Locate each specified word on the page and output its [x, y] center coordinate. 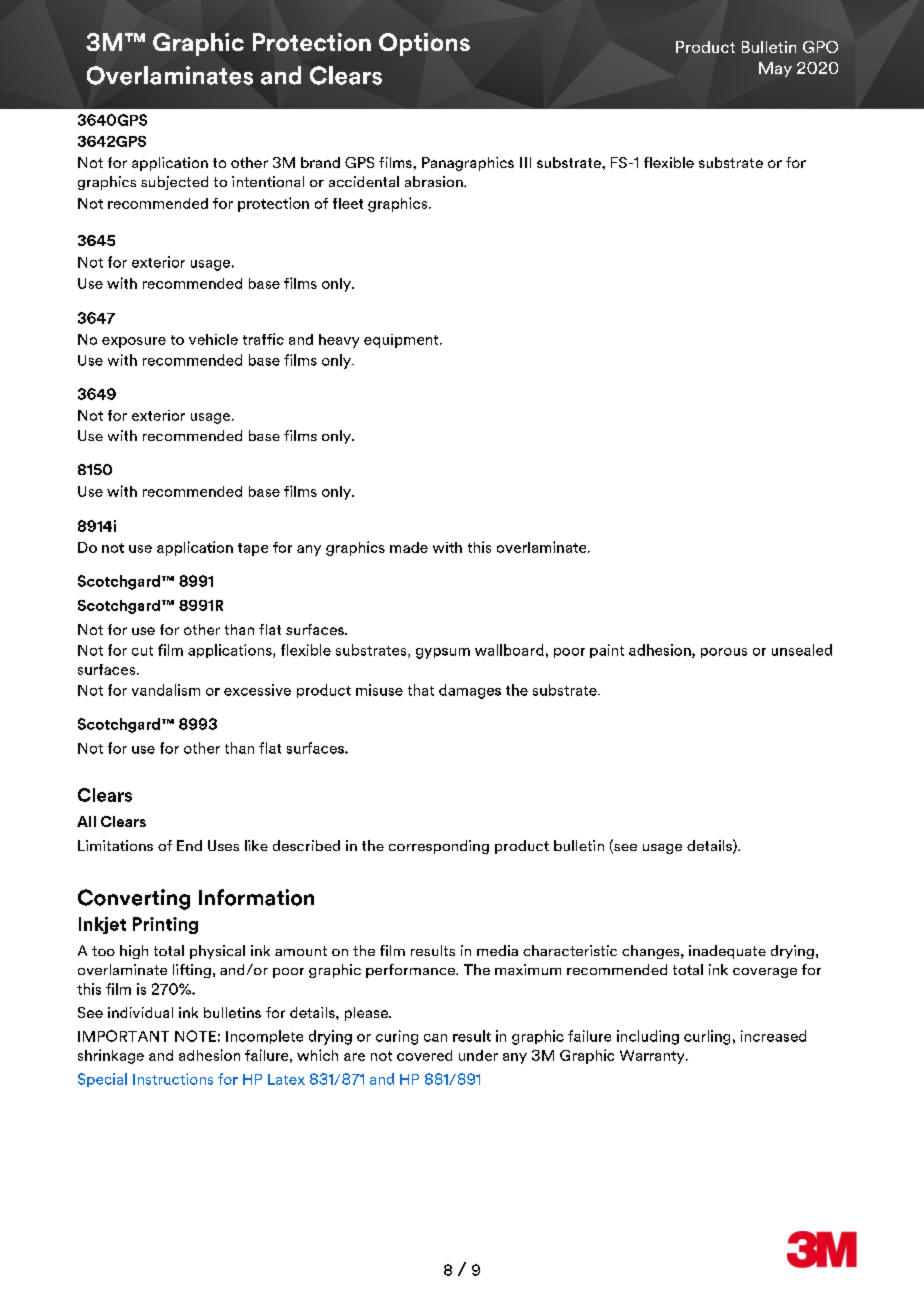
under [478, 1055]
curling [707, 1037]
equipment [402, 341]
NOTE [195, 1036]
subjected [174, 183]
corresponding [439, 847]
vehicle [213, 339]
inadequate [727, 952]
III [525, 162]
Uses [223, 845]
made [409, 547]
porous [724, 653]
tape [253, 549]
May [775, 69]
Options [424, 44]
